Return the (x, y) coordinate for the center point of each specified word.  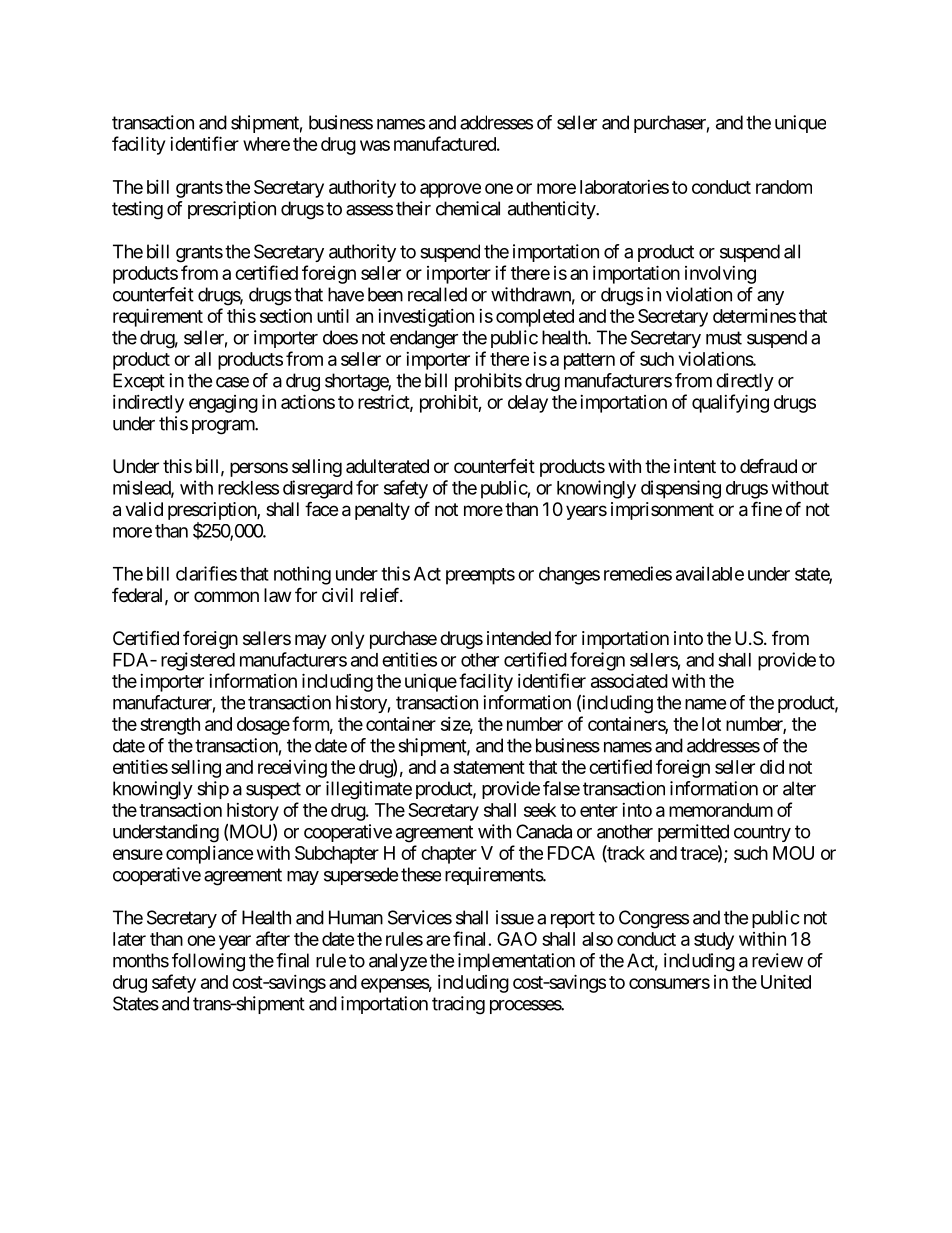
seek (540, 810)
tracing (458, 1005)
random (784, 187)
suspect (273, 790)
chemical (468, 208)
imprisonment (662, 511)
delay (528, 404)
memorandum (721, 810)
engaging (223, 404)
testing (137, 210)
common (226, 596)
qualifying (730, 403)
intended (519, 638)
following (208, 962)
